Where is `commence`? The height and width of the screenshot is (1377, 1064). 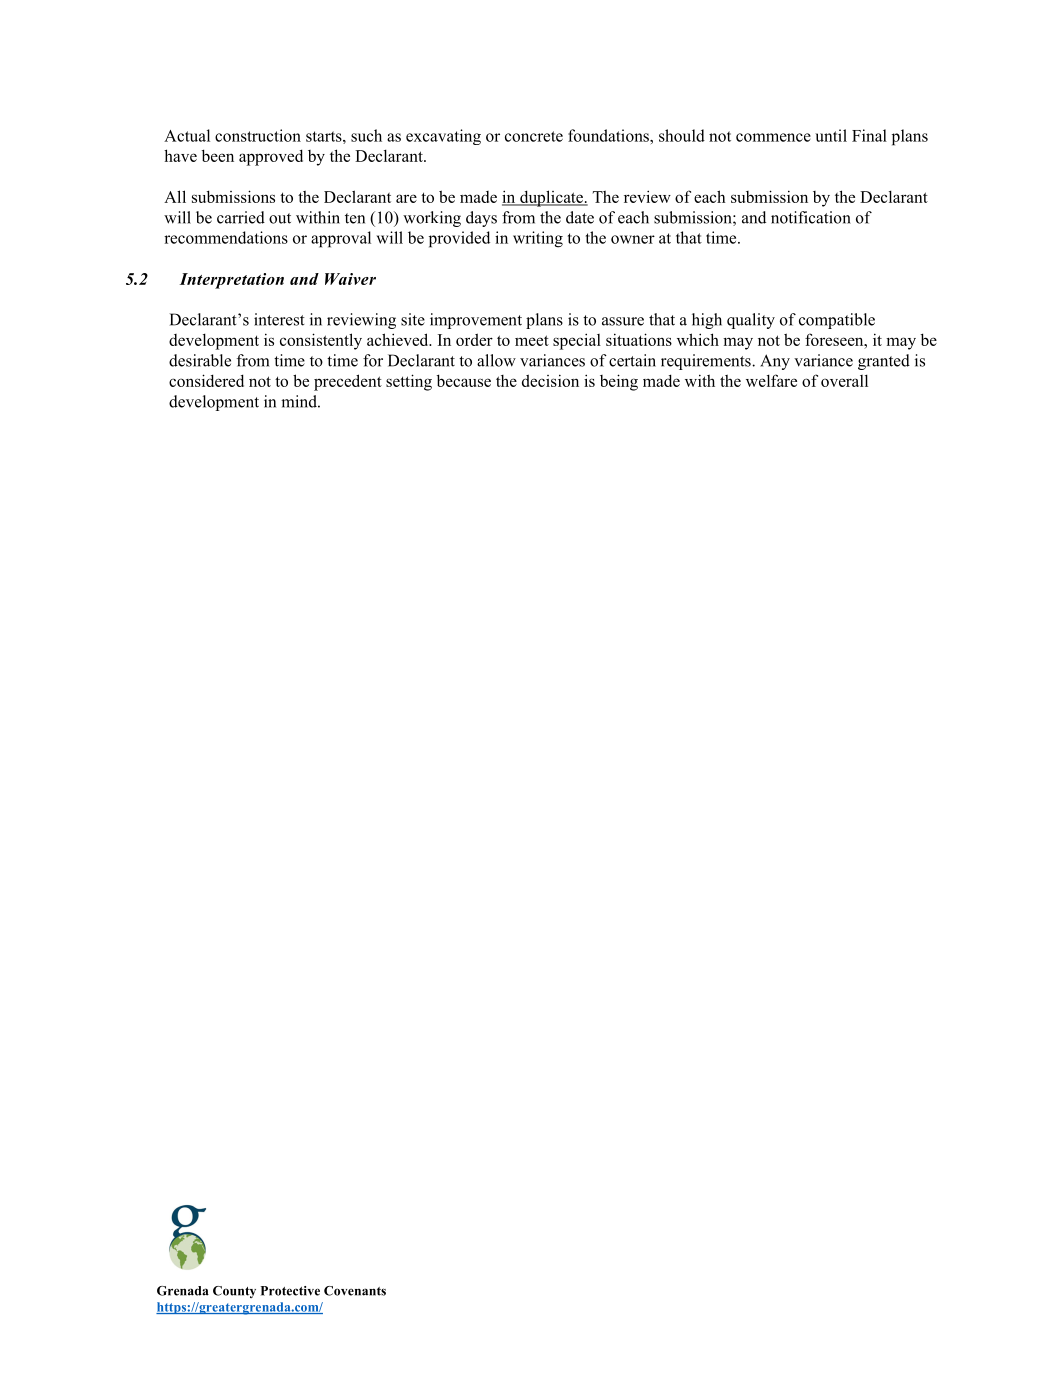 commence is located at coordinates (773, 137).
